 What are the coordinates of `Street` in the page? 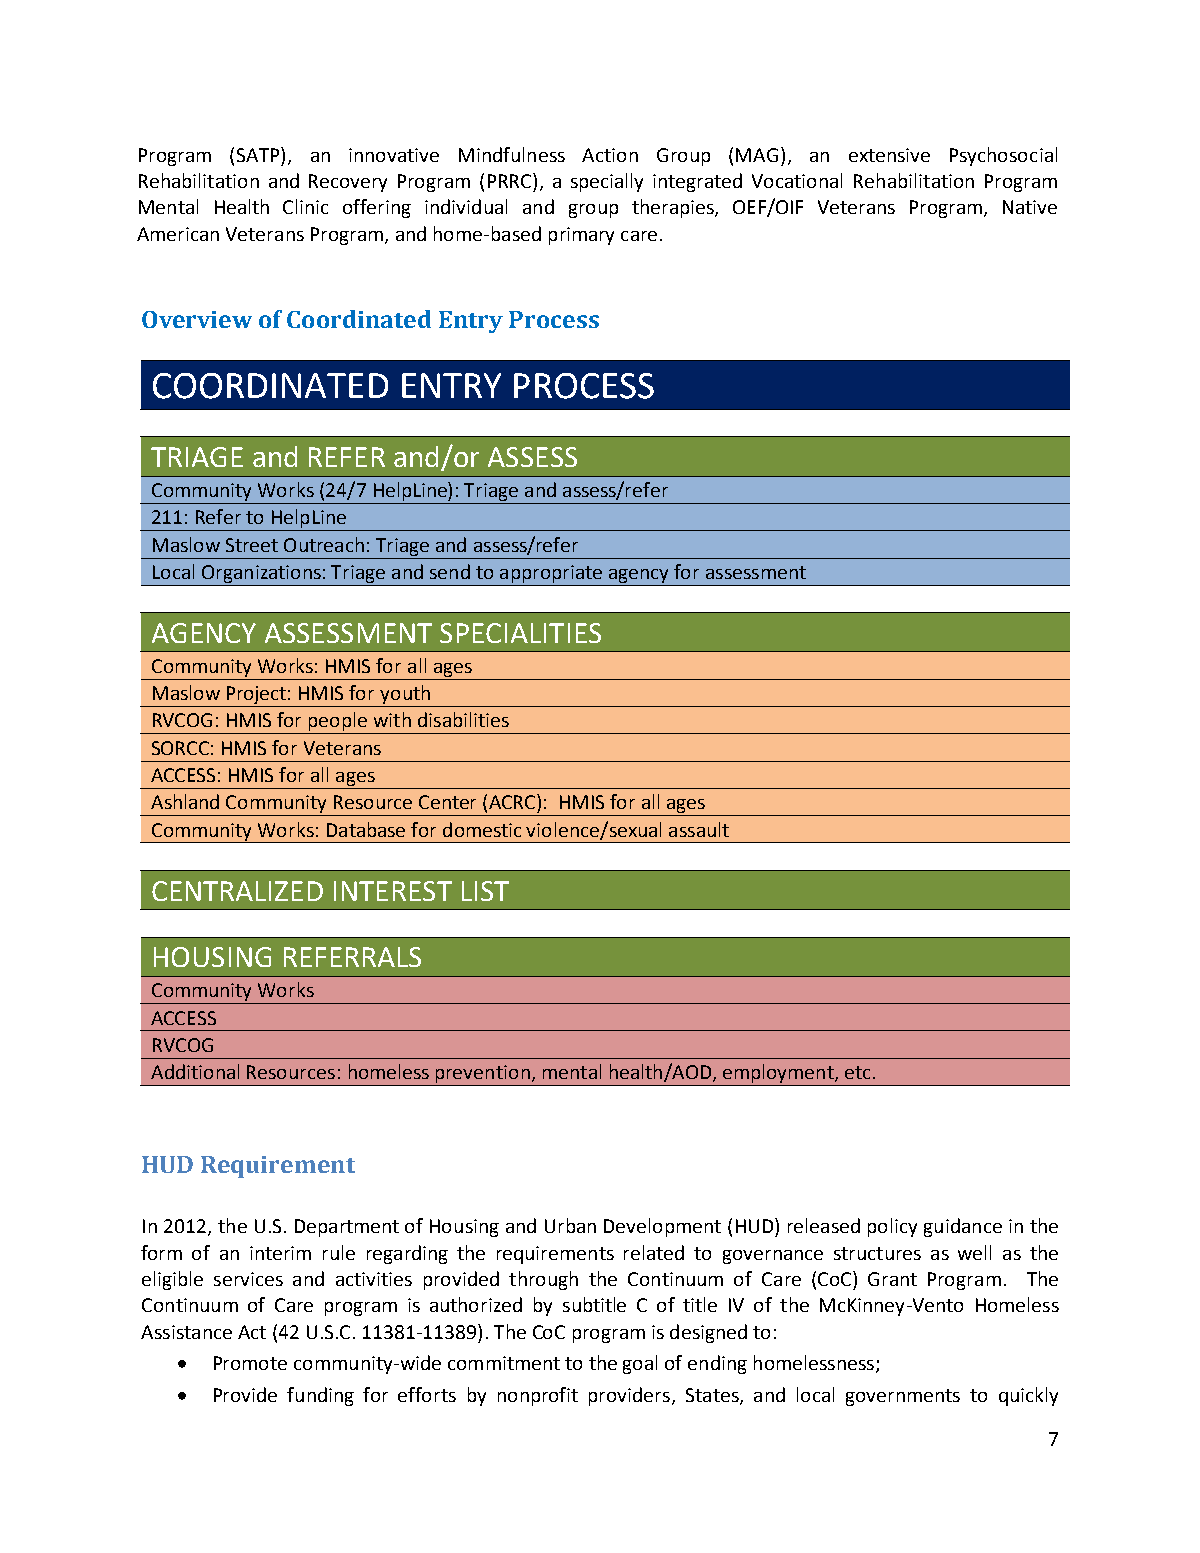 It's located at (252, 545).
